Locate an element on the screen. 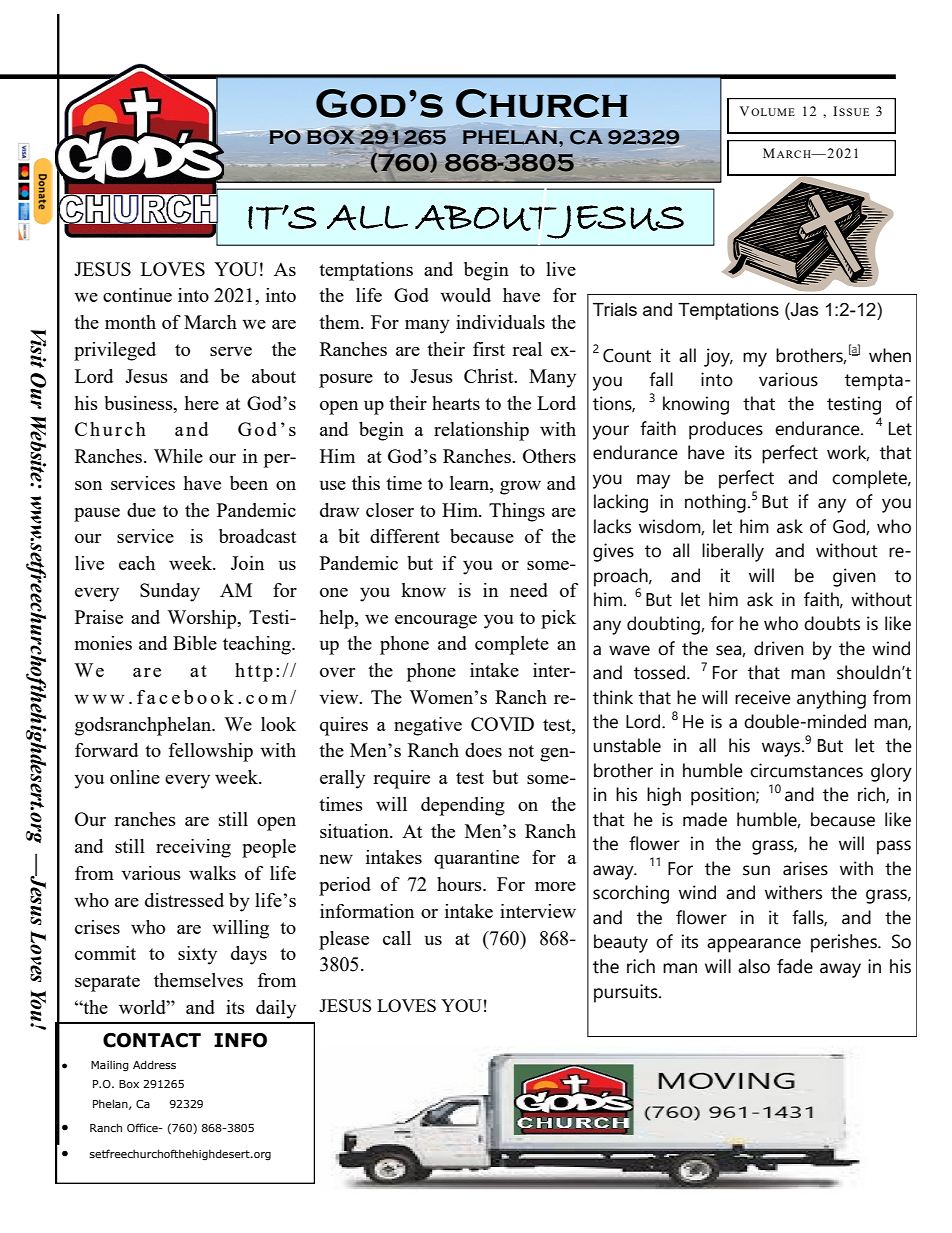 The height and width of the screenshot is (1233, 952). arises is located at coordinates (805, 868).
